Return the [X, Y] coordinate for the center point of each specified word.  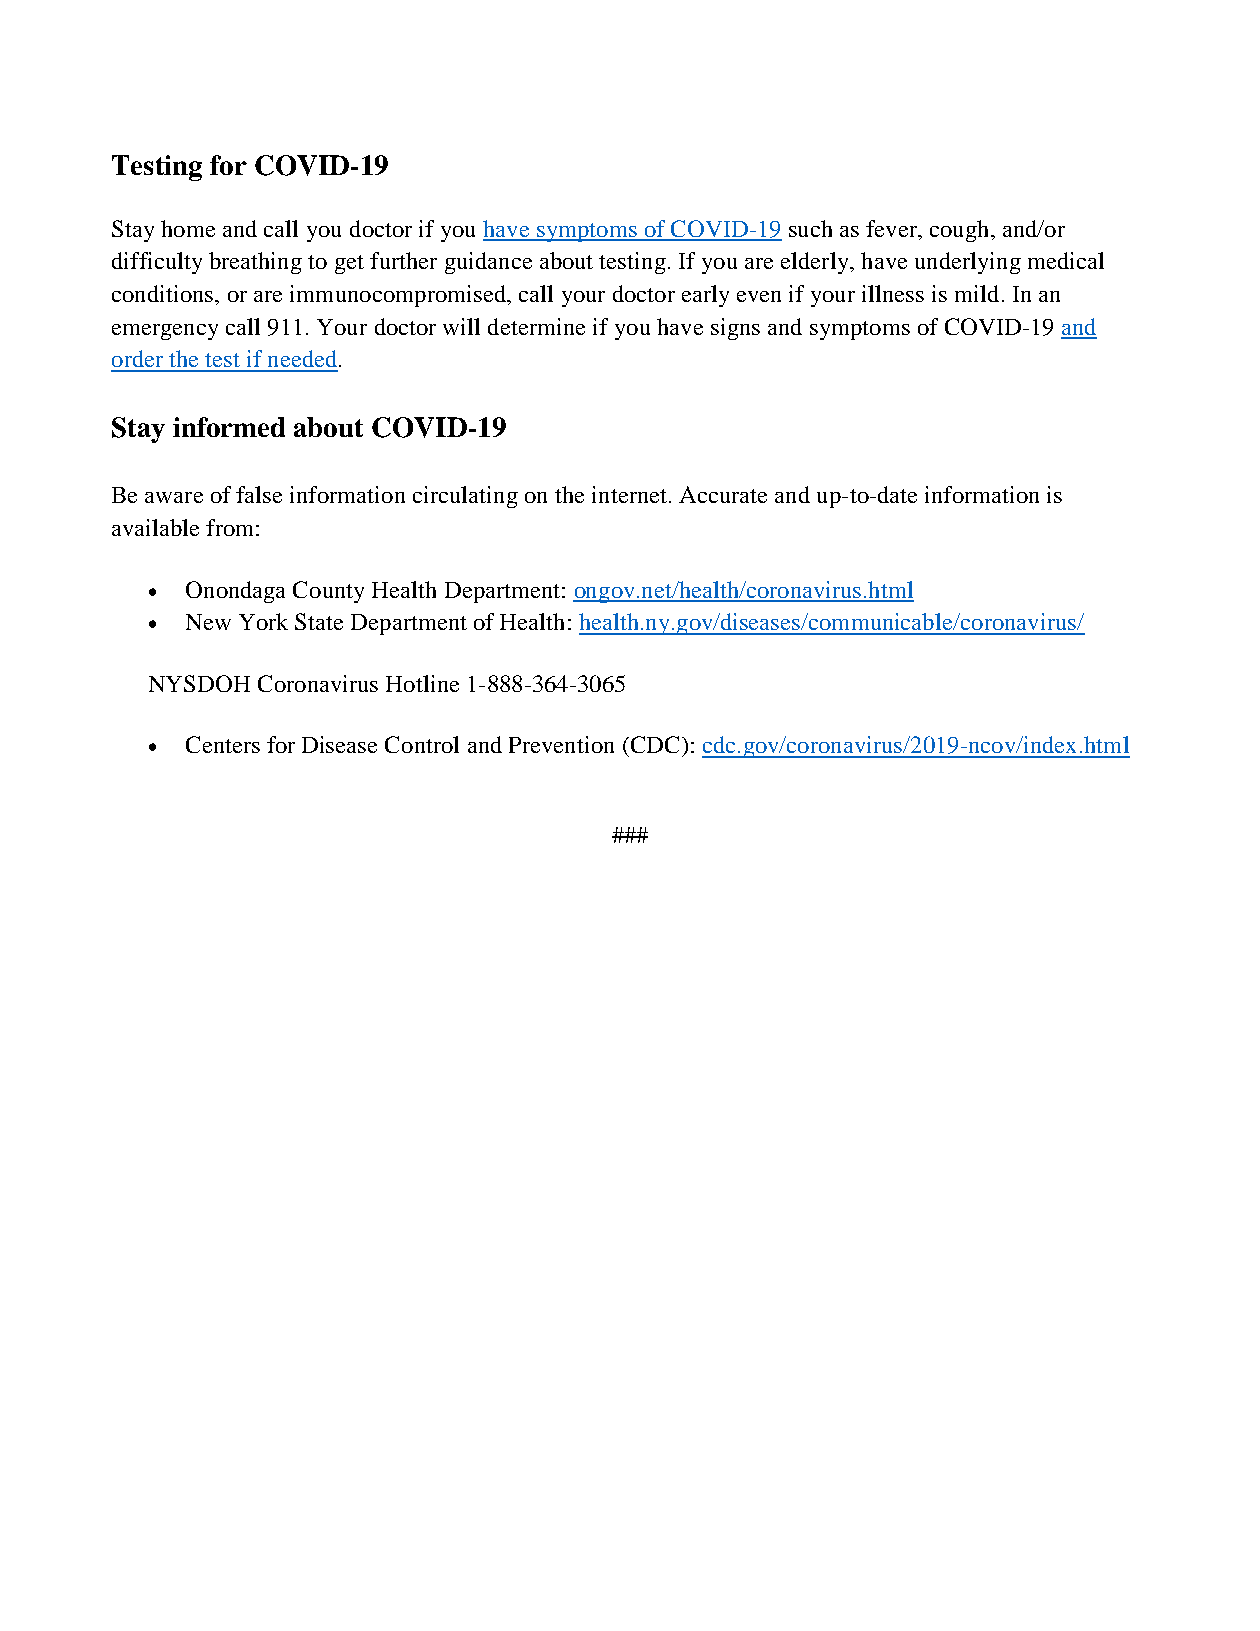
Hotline [422, 683]
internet [629, 494]
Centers [223, 744]
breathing [255, 263]
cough [961, 231]
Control [422, 744]
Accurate [723, 494]
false [259, 494]
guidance [488, 263]
